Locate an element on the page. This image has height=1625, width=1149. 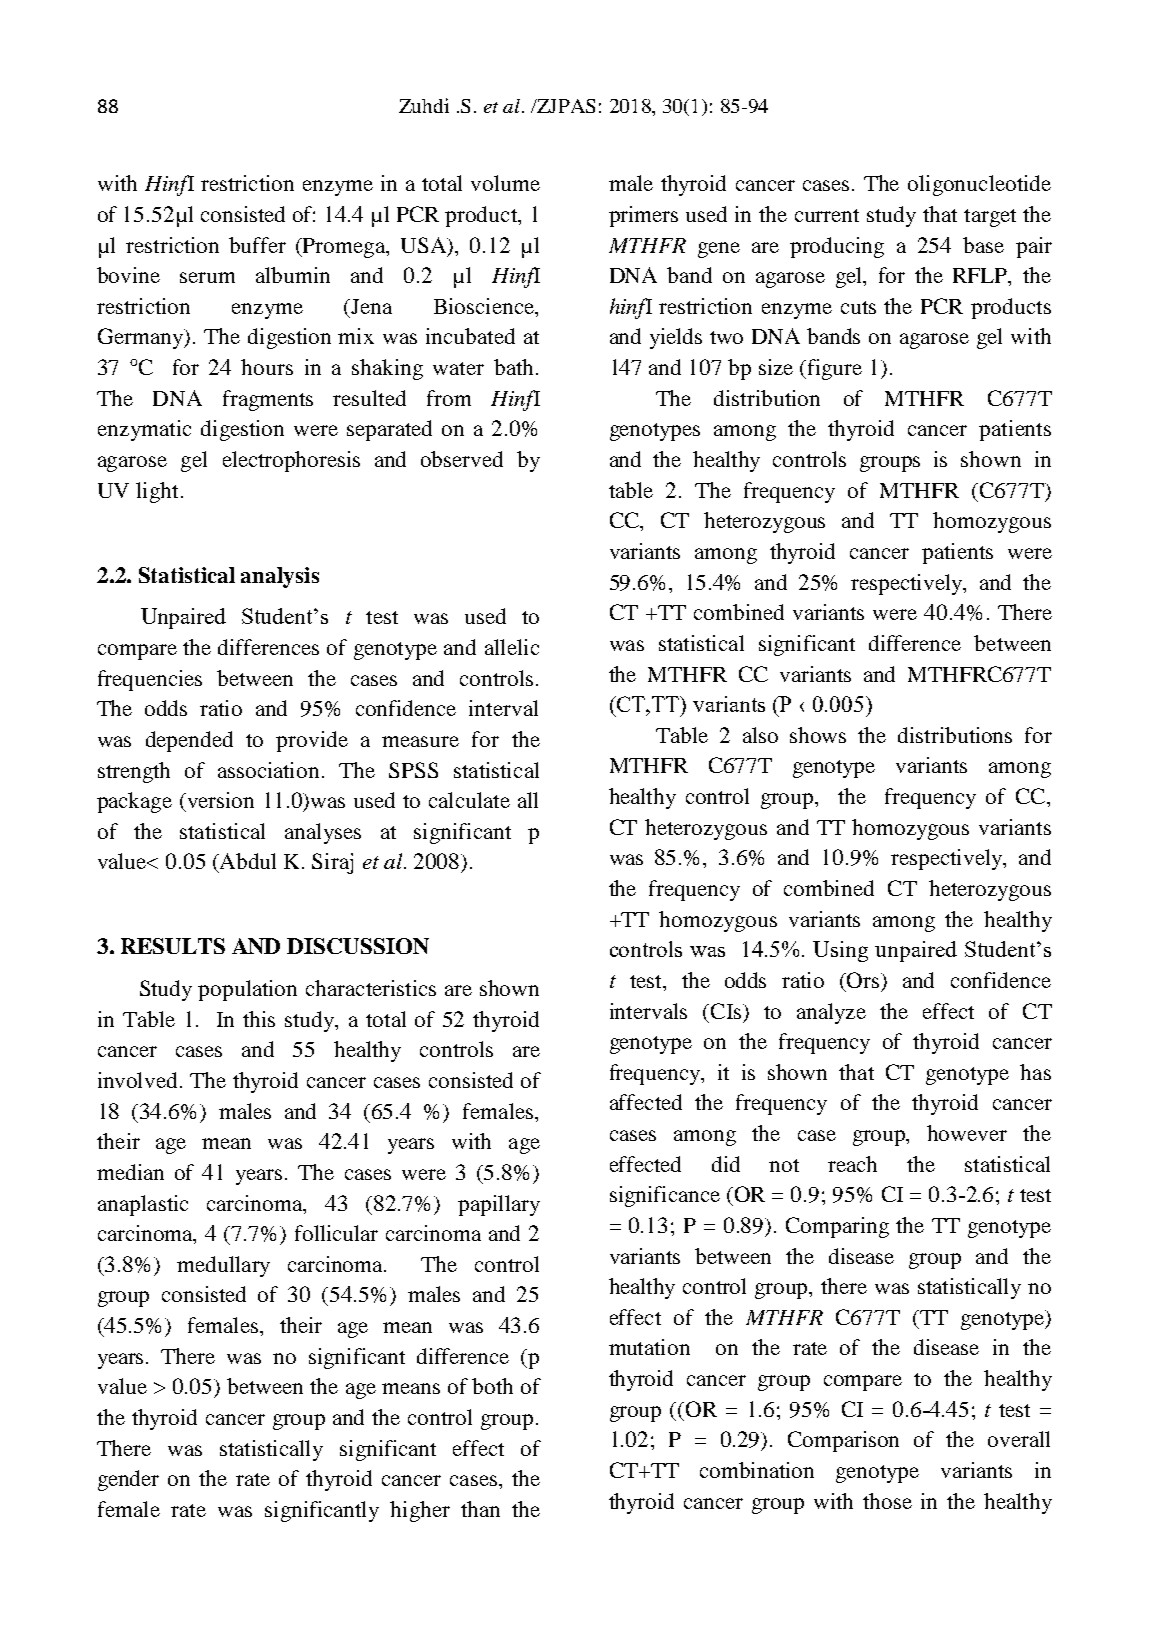
shows is located at coordinates (818, 735).
